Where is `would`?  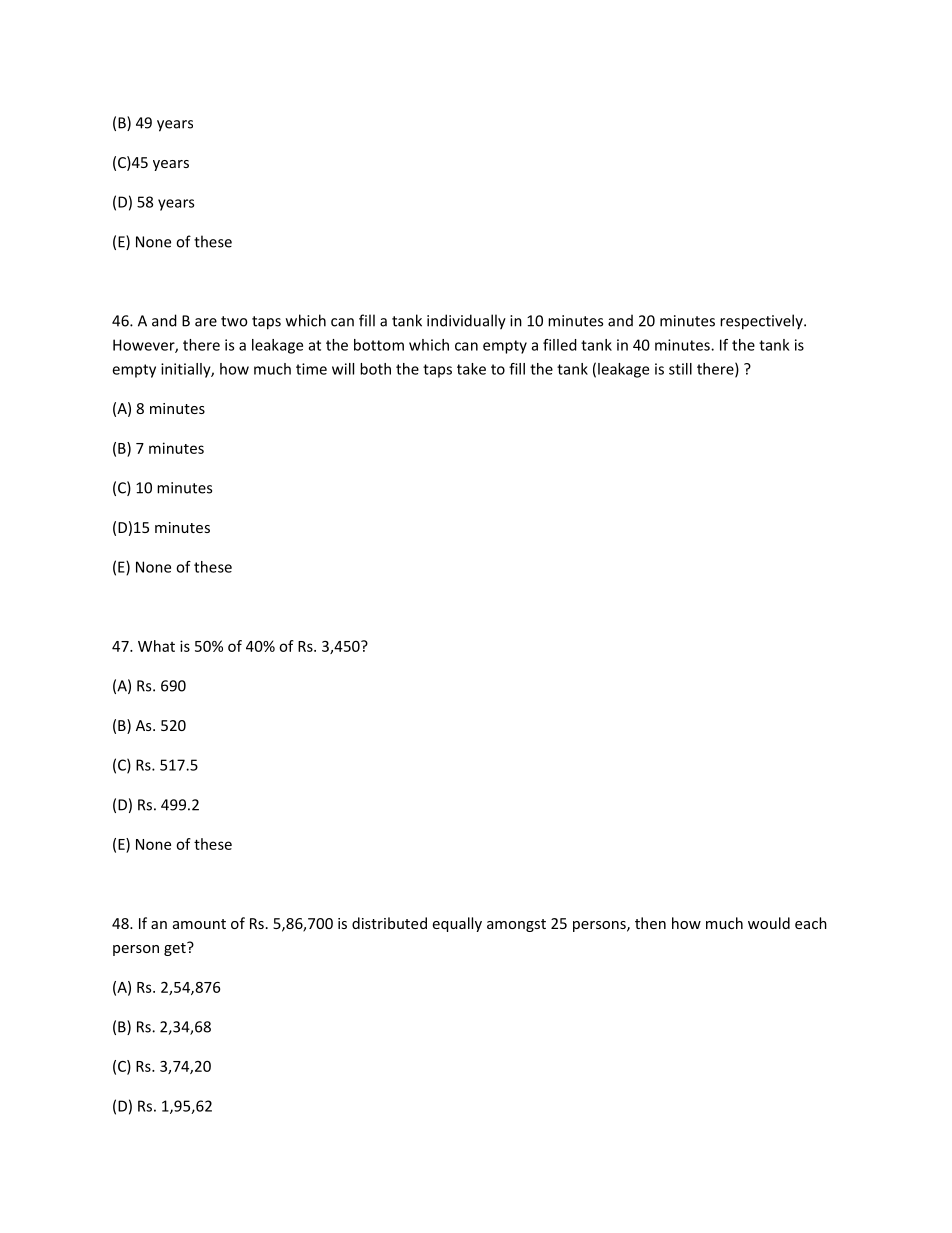
would is located at coordinates (769, 923).
